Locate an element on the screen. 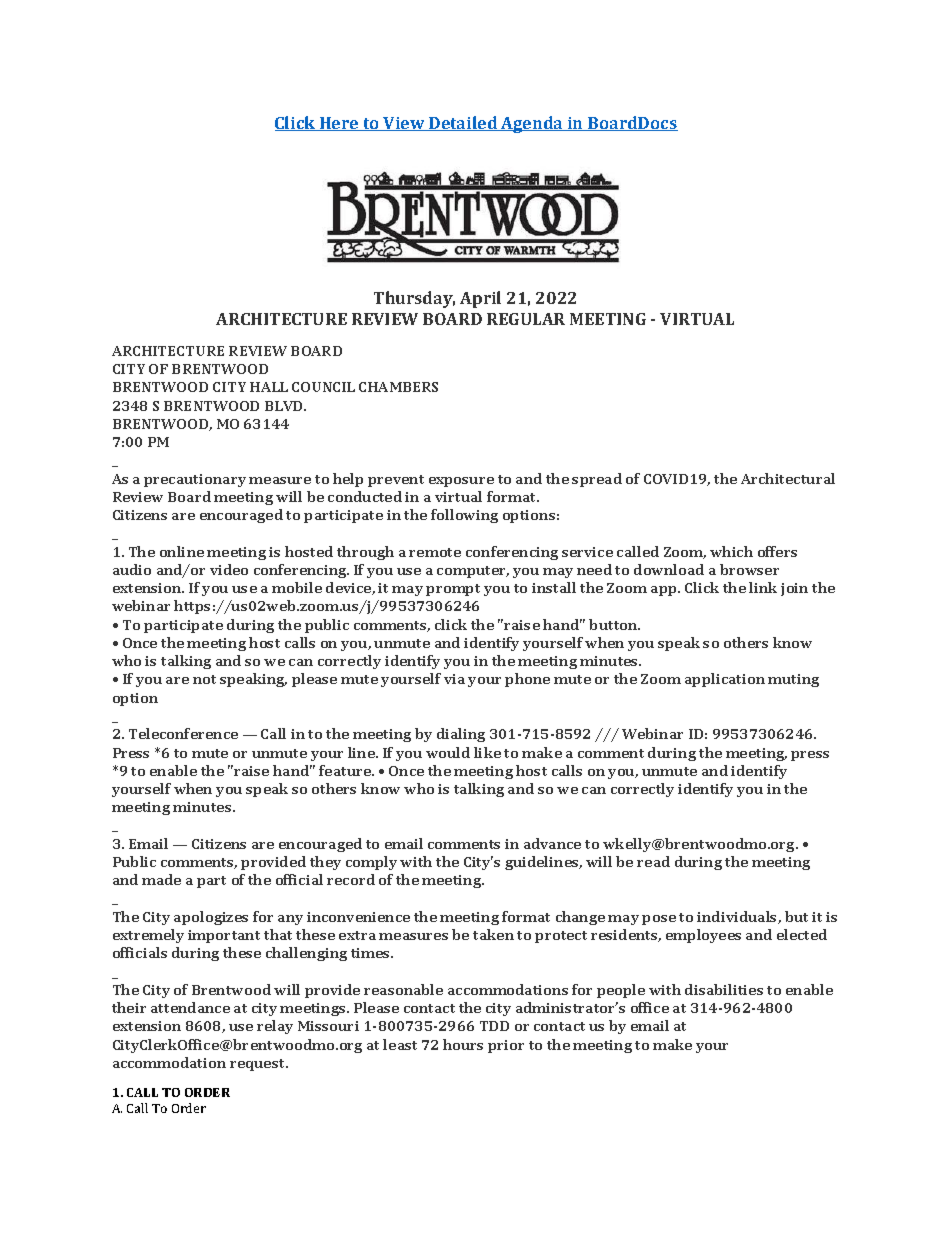 The height and width of the screenshot is (1233, 952). Here is located at coordinates (339, 124).
